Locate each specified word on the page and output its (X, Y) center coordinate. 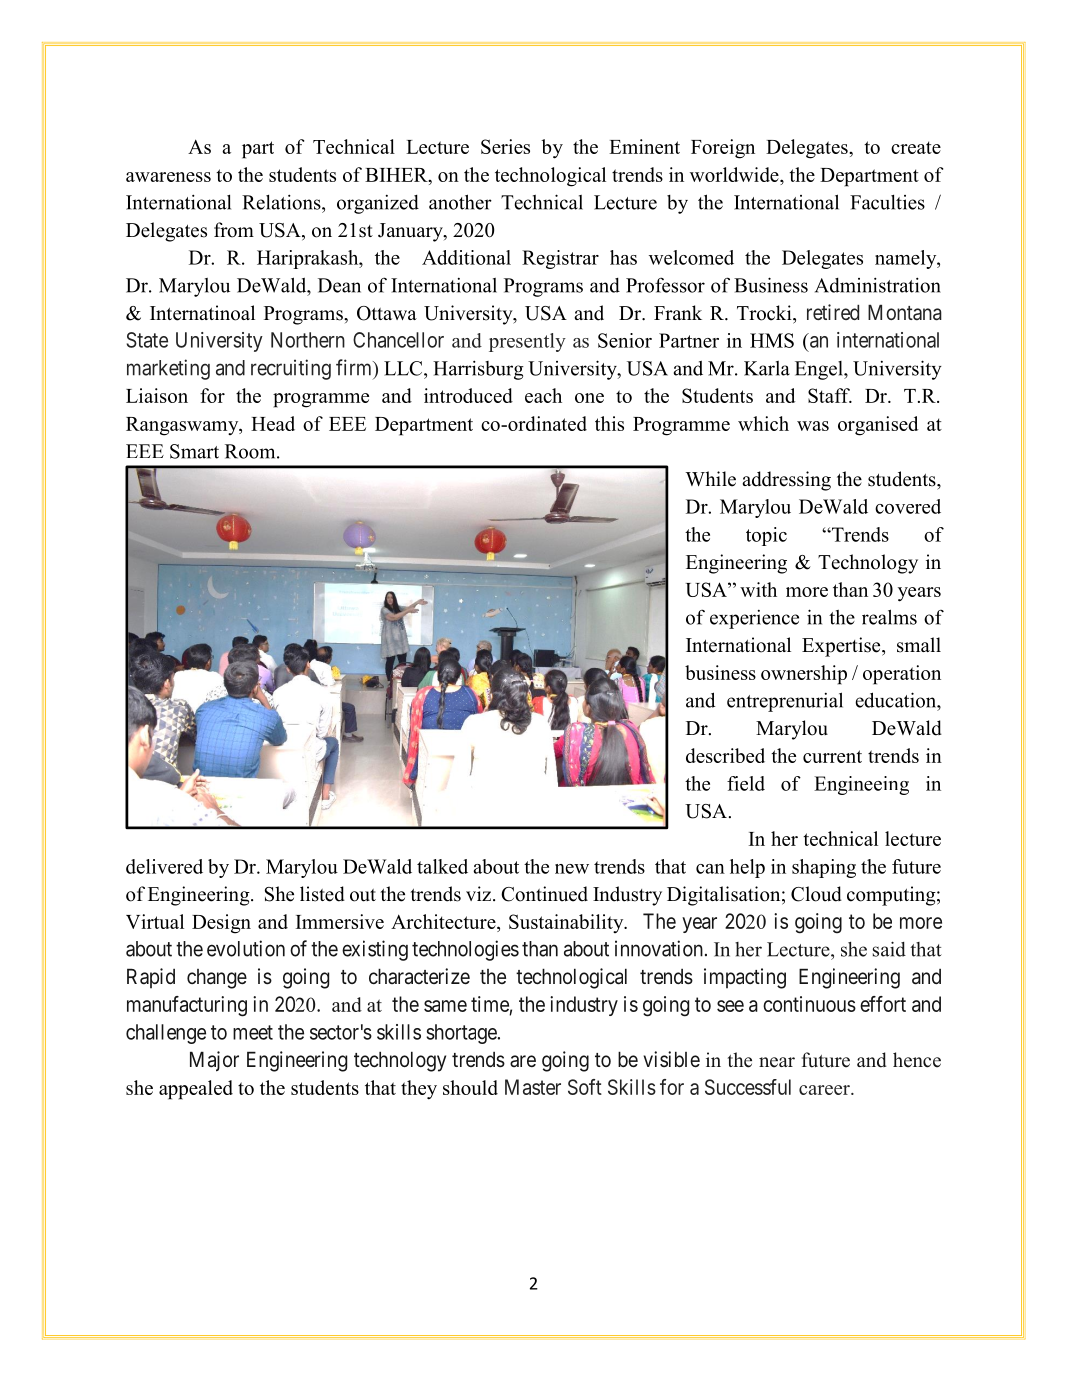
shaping (824, 868)
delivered (164, 866)
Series (505, 146)
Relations (282, 202)
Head (273, 423)
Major (214, 1061)
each (543, 395)
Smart (194, 451)
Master (533, 1087)
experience (754, 619)
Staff (830, 395)
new (572, 869)
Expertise (842, 647)
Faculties (887, 202)
